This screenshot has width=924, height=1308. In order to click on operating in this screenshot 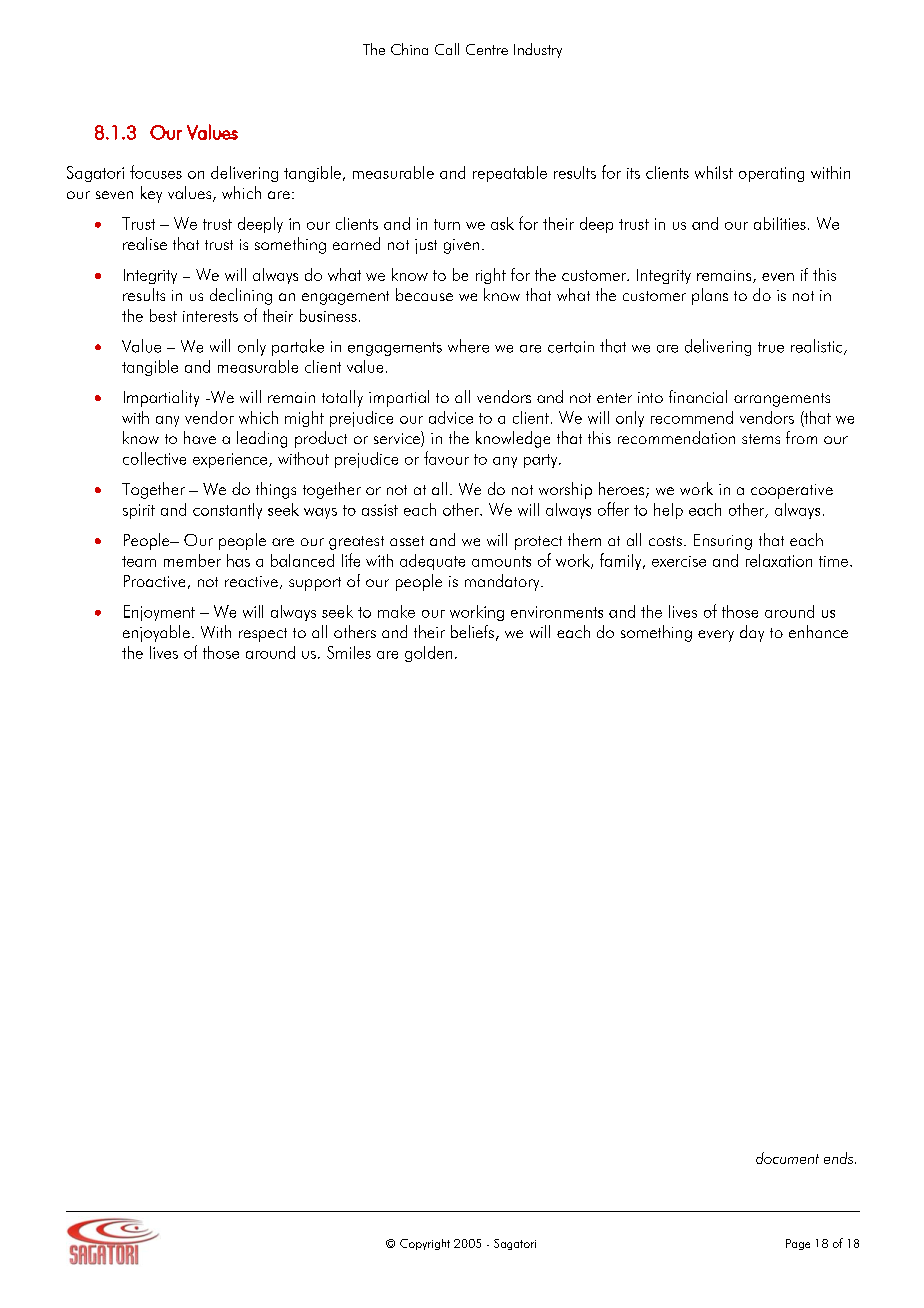, I will do `click(771, 174)`.
